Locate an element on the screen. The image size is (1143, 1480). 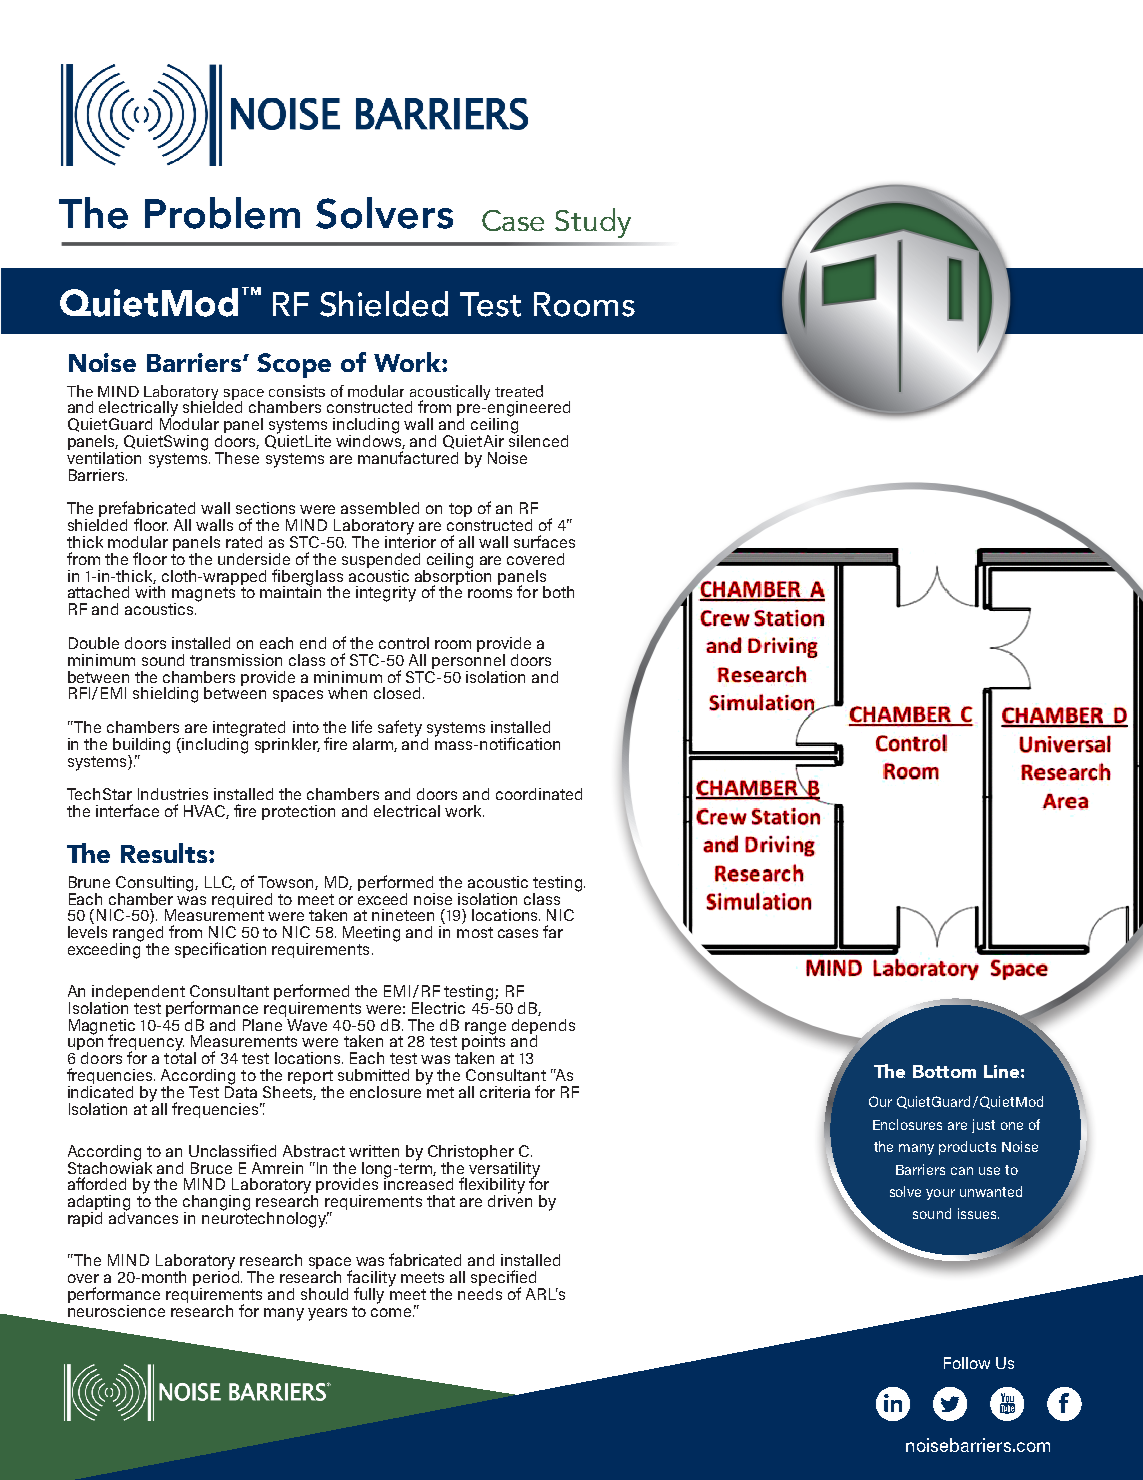
Industries is located at coordinates (173, 794).
